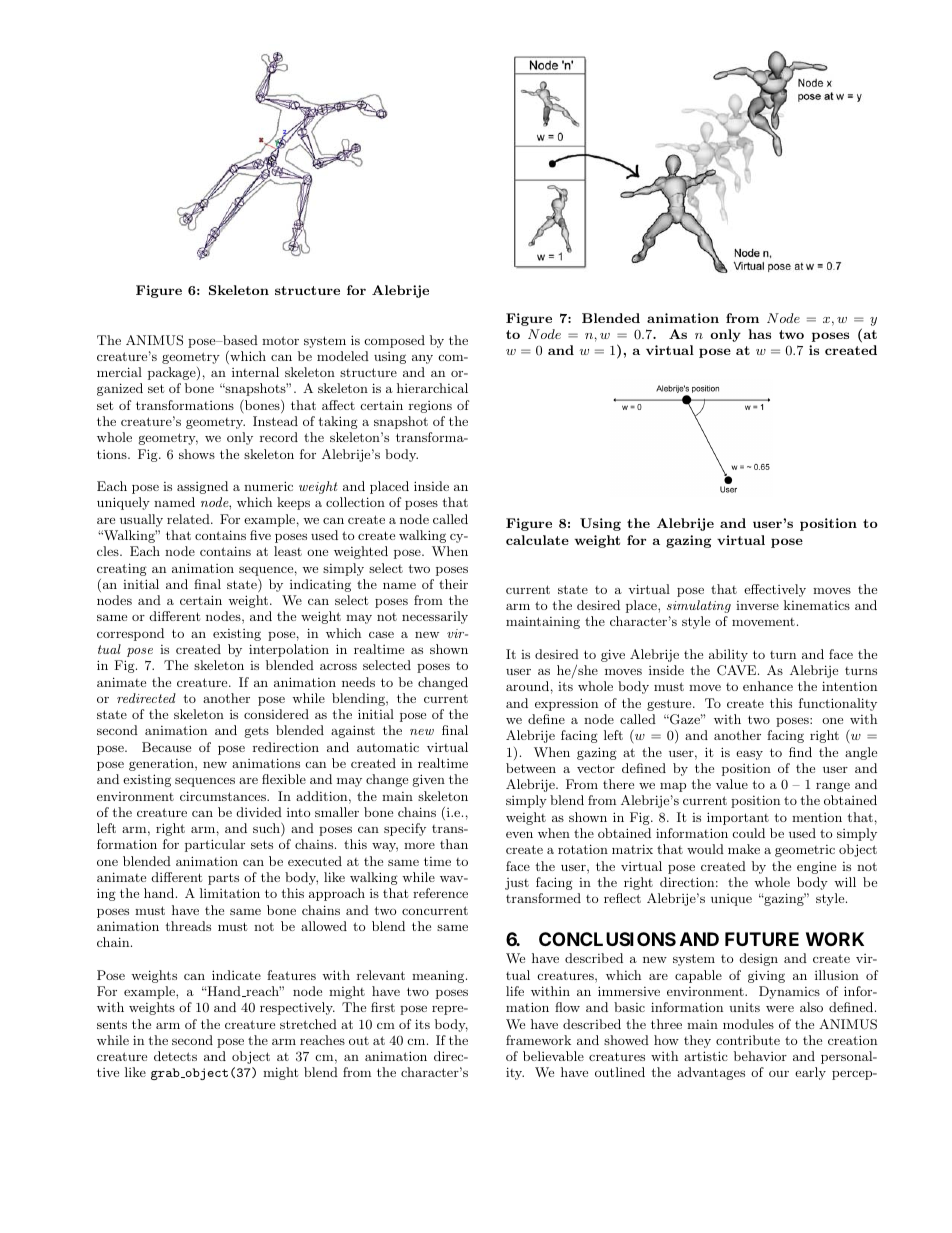  Describe the element at coordinates (175, 1056) in the document. I see `detects` at that location.
